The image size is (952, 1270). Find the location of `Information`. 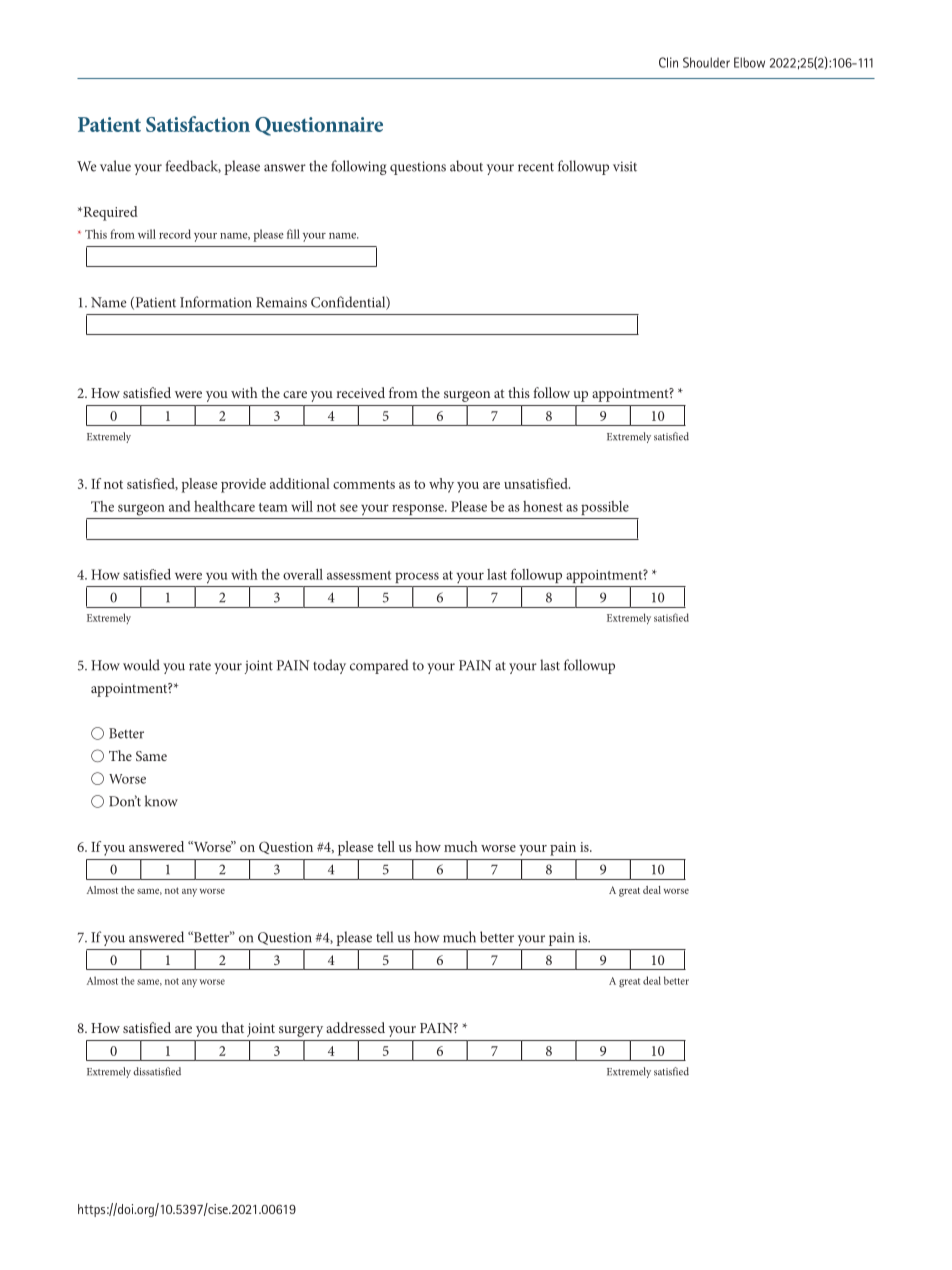

Information is located at coordinates (216, 302).
